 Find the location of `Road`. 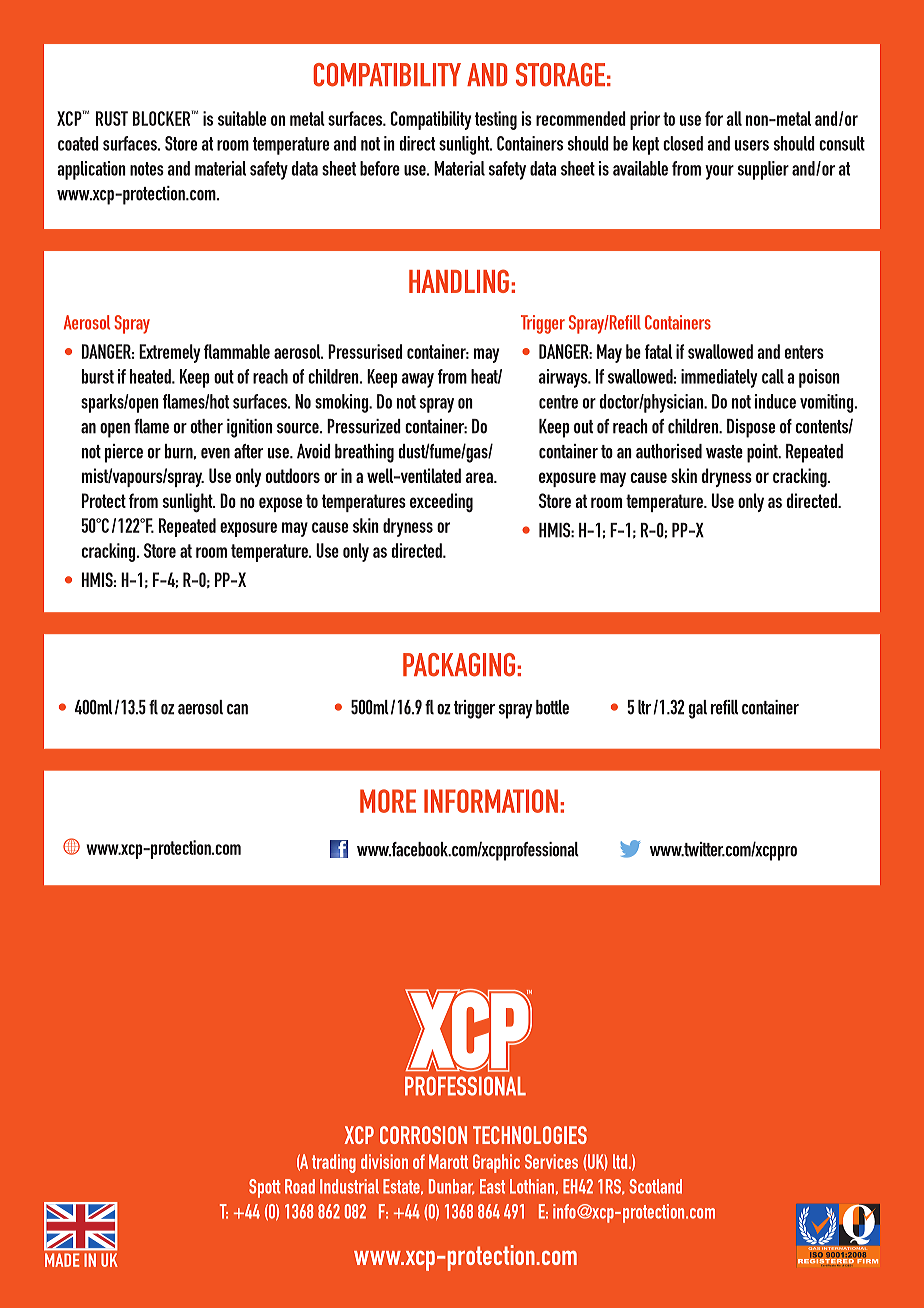

Road is located at coordinates (300, 1186).
